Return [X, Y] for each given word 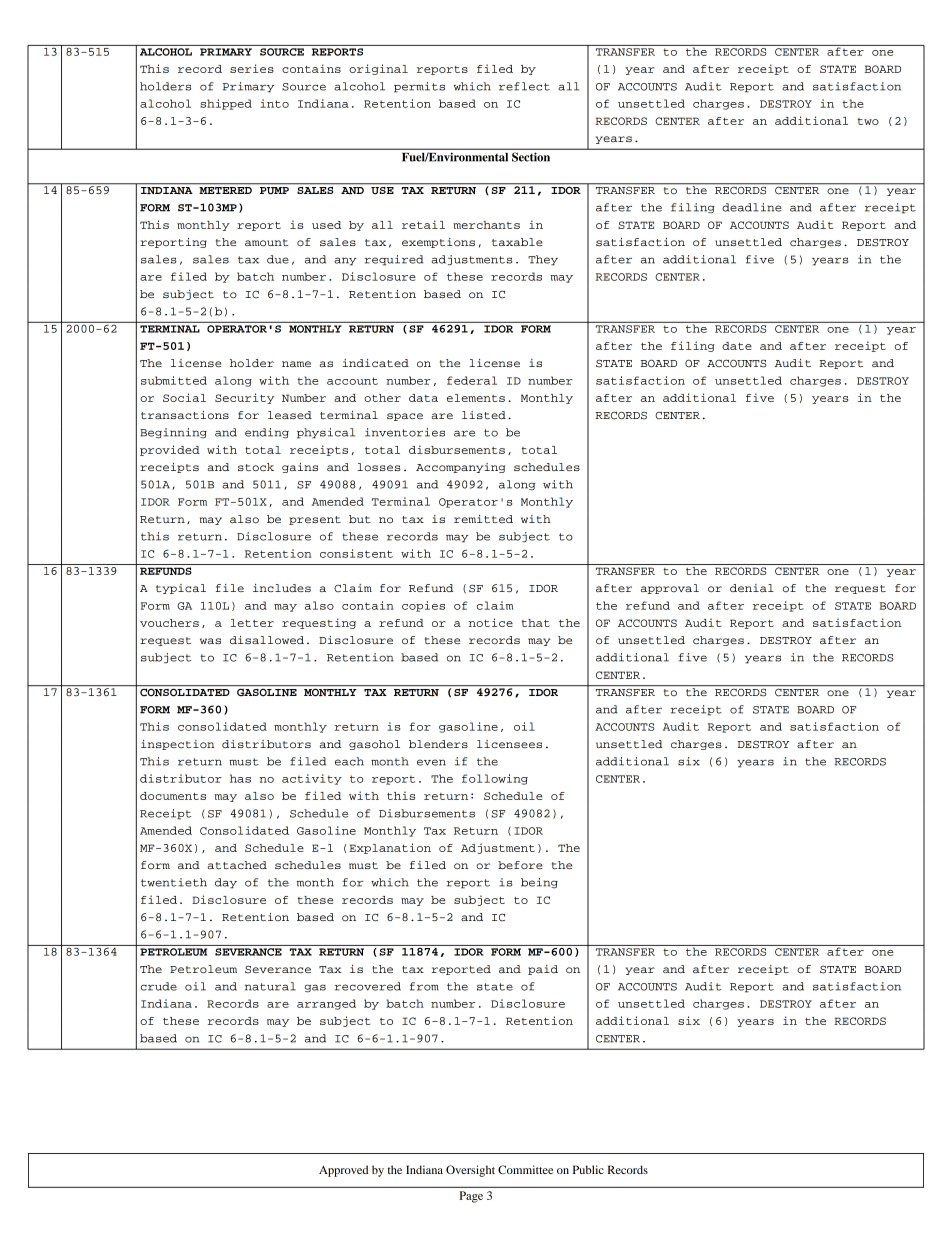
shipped [226, 104]
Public [588, 1169]
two [868, 121]
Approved [343, 1171]
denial [752, 588]
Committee [525, 1169]
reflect [524, 86]
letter [252, 623]
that [536, 623]
